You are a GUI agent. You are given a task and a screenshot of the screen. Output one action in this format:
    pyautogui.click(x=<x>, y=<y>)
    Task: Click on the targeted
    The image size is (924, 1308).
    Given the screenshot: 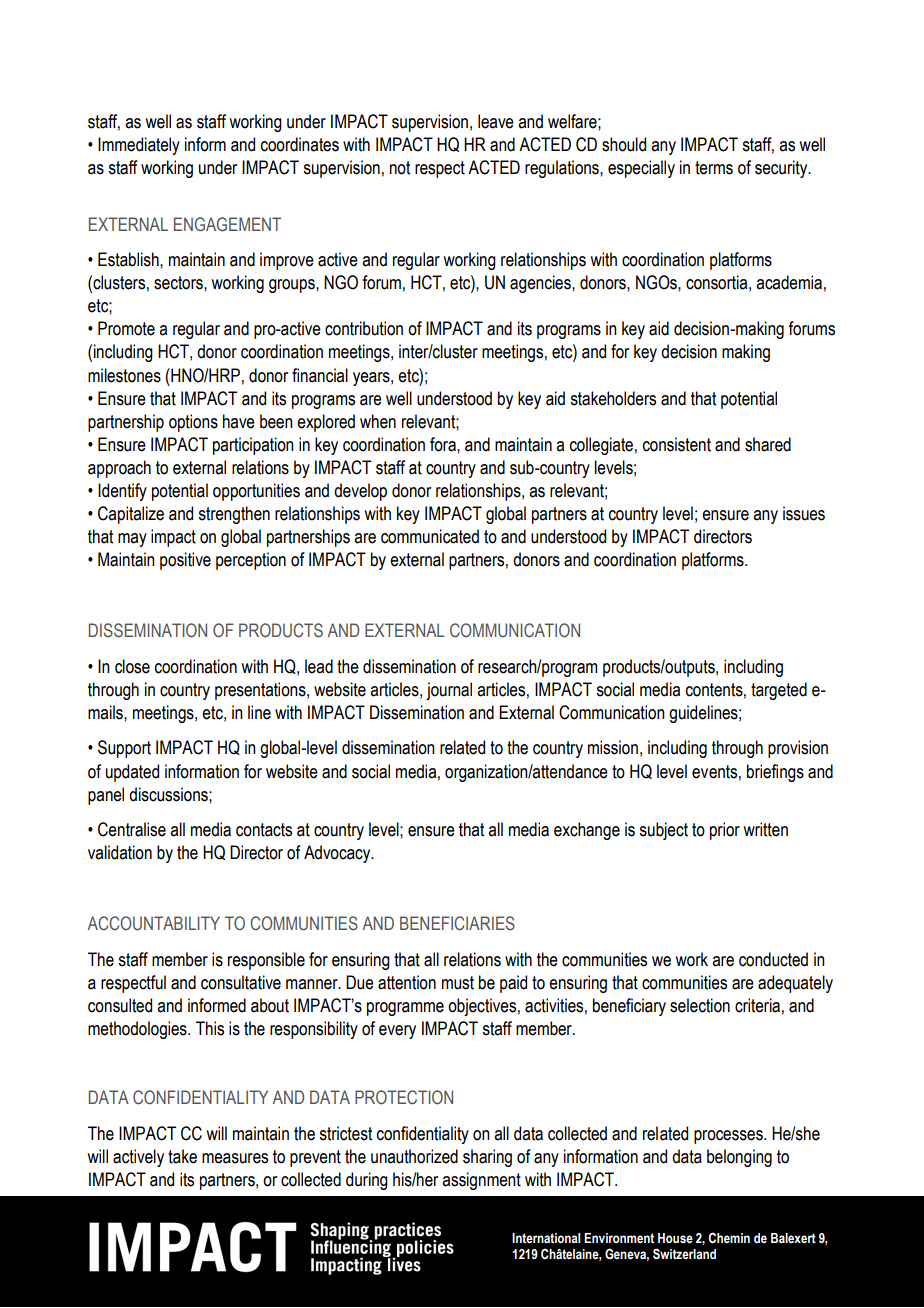 What is the action you would take?
    pyautogui.click(x=779, y=691)
